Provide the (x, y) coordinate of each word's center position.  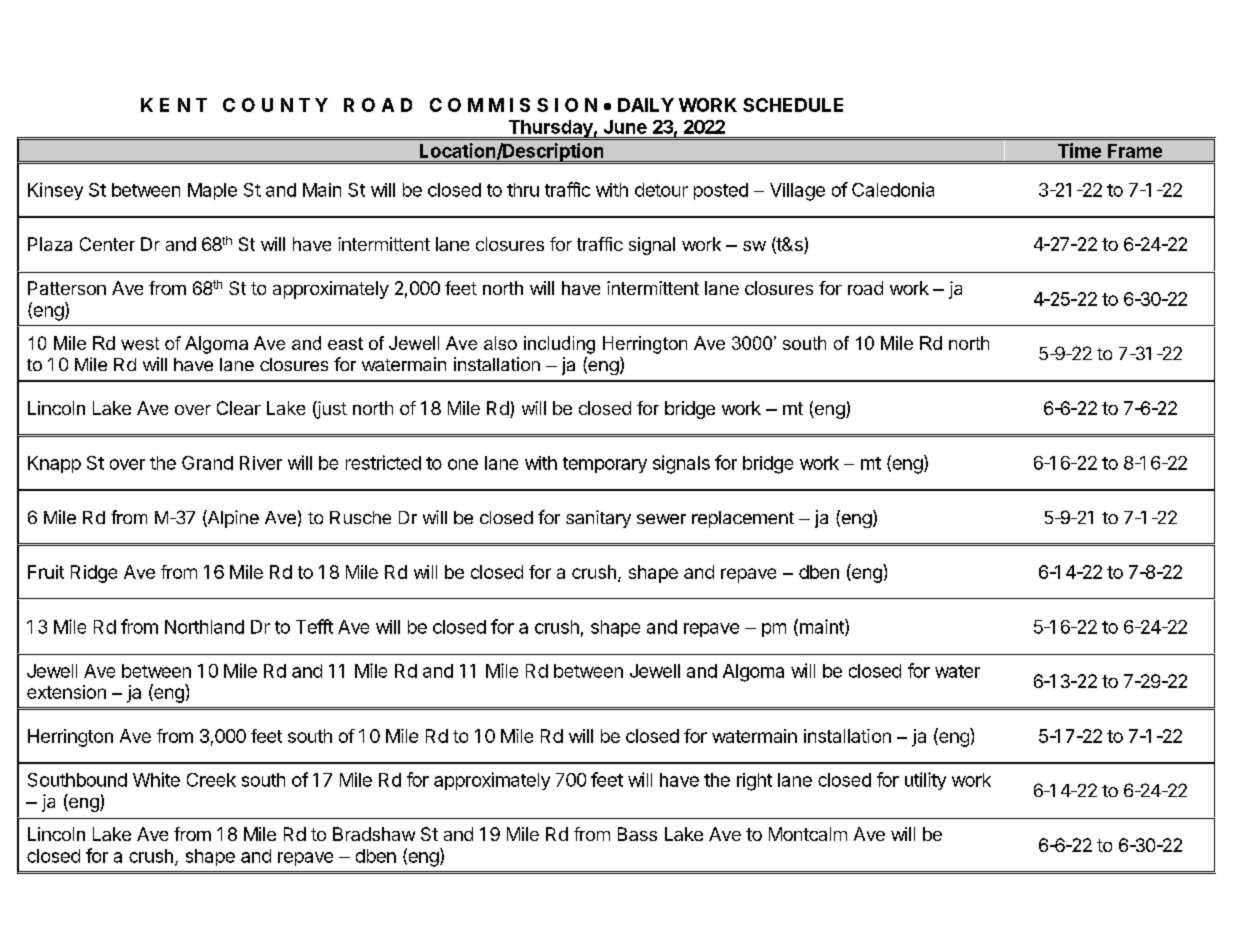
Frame (1135, 151)
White (156, 779)
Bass (637, 834)
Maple (212, 191)
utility (925, 781)
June (625, 127)
